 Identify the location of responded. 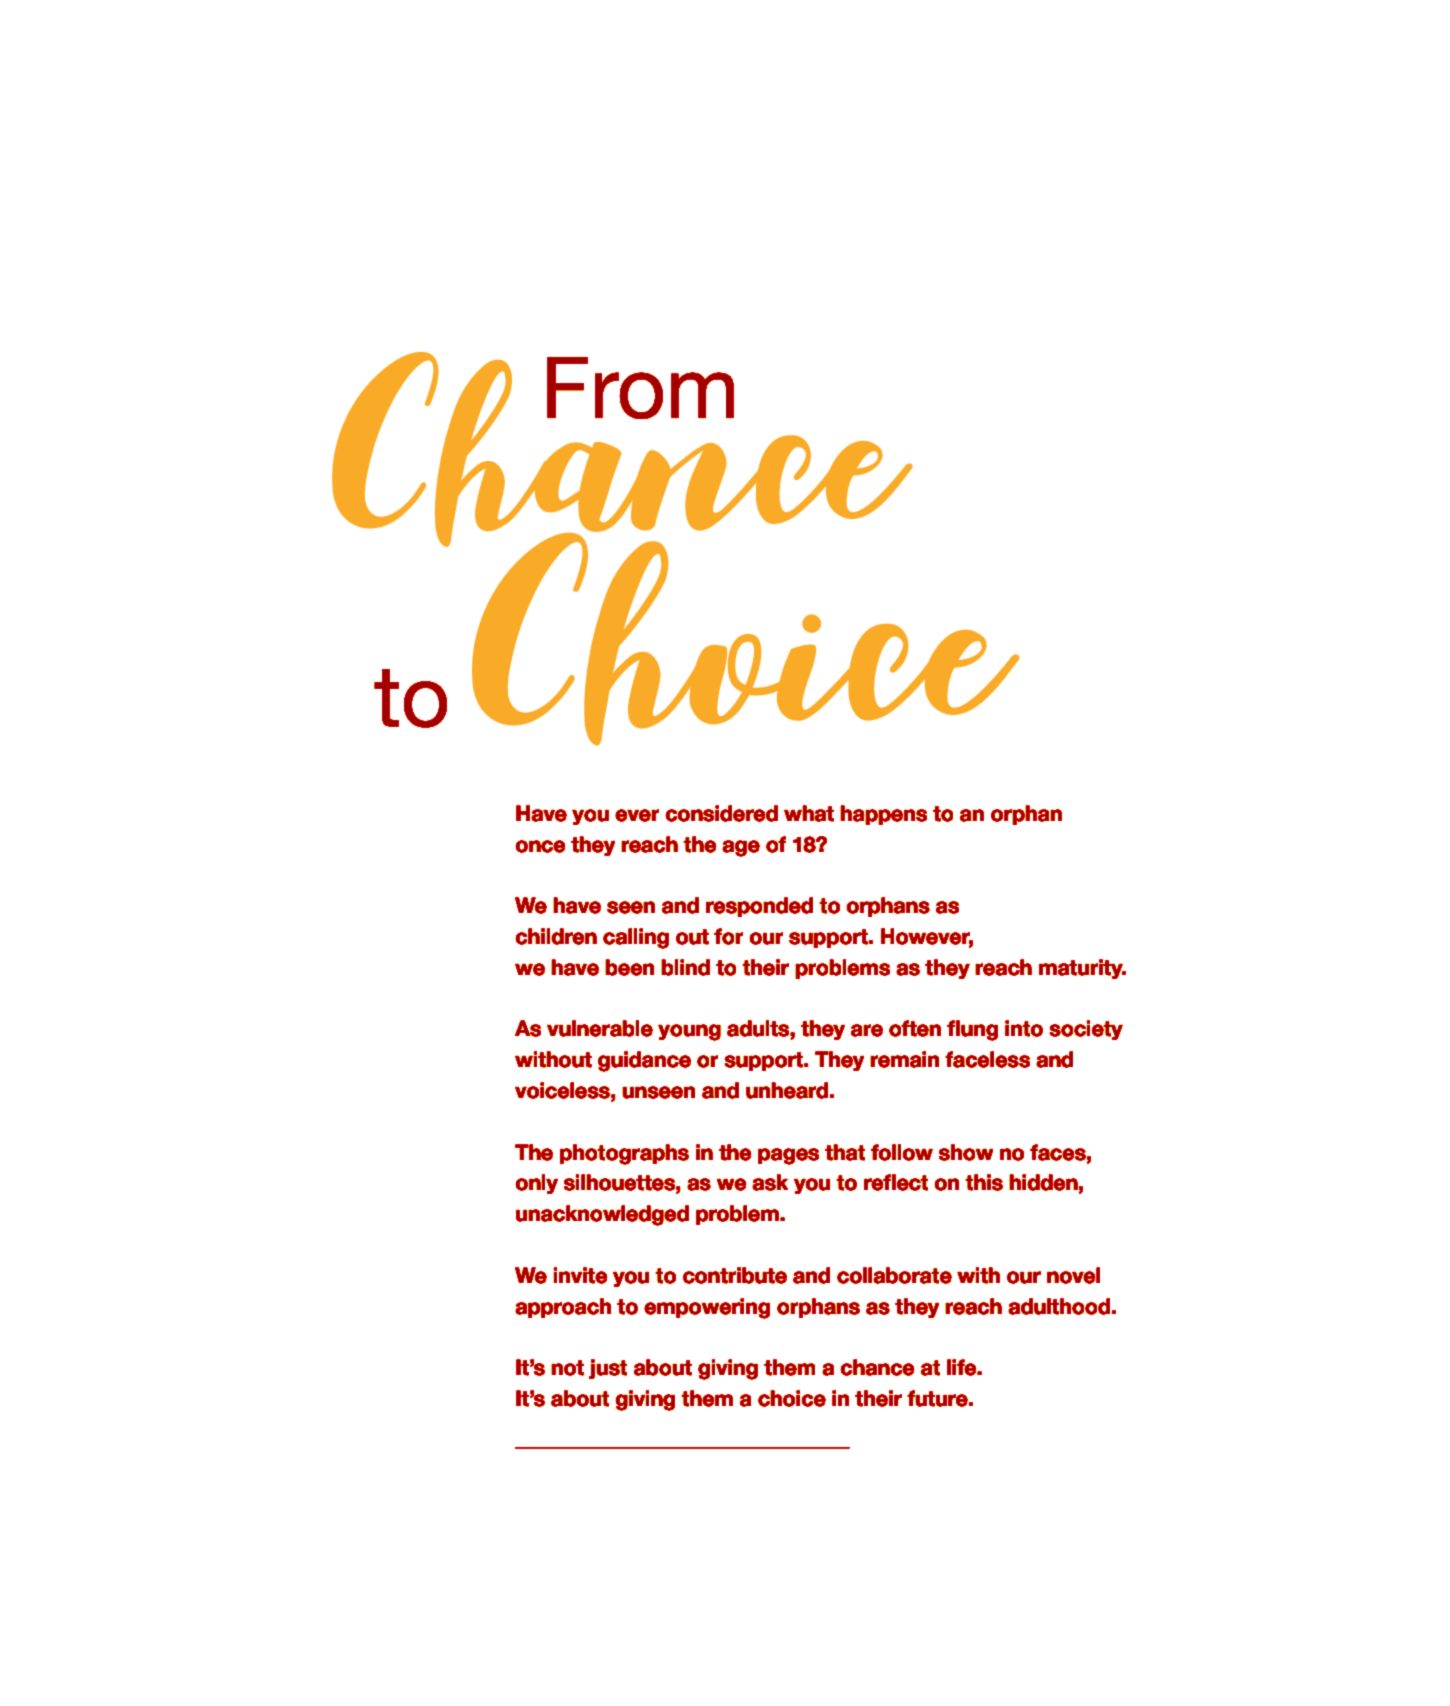
(759, 907).
